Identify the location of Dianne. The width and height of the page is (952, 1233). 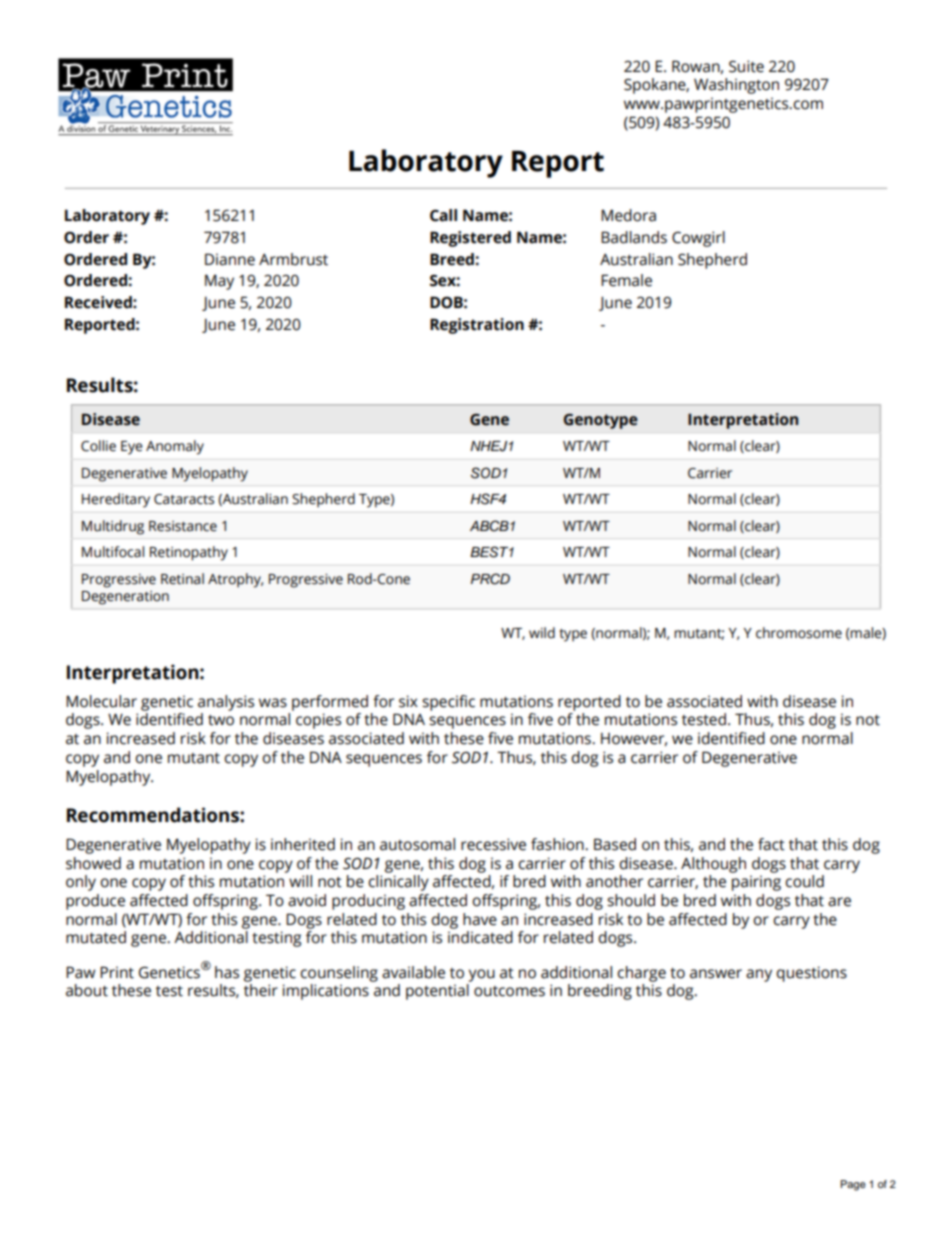
(230, 259).
